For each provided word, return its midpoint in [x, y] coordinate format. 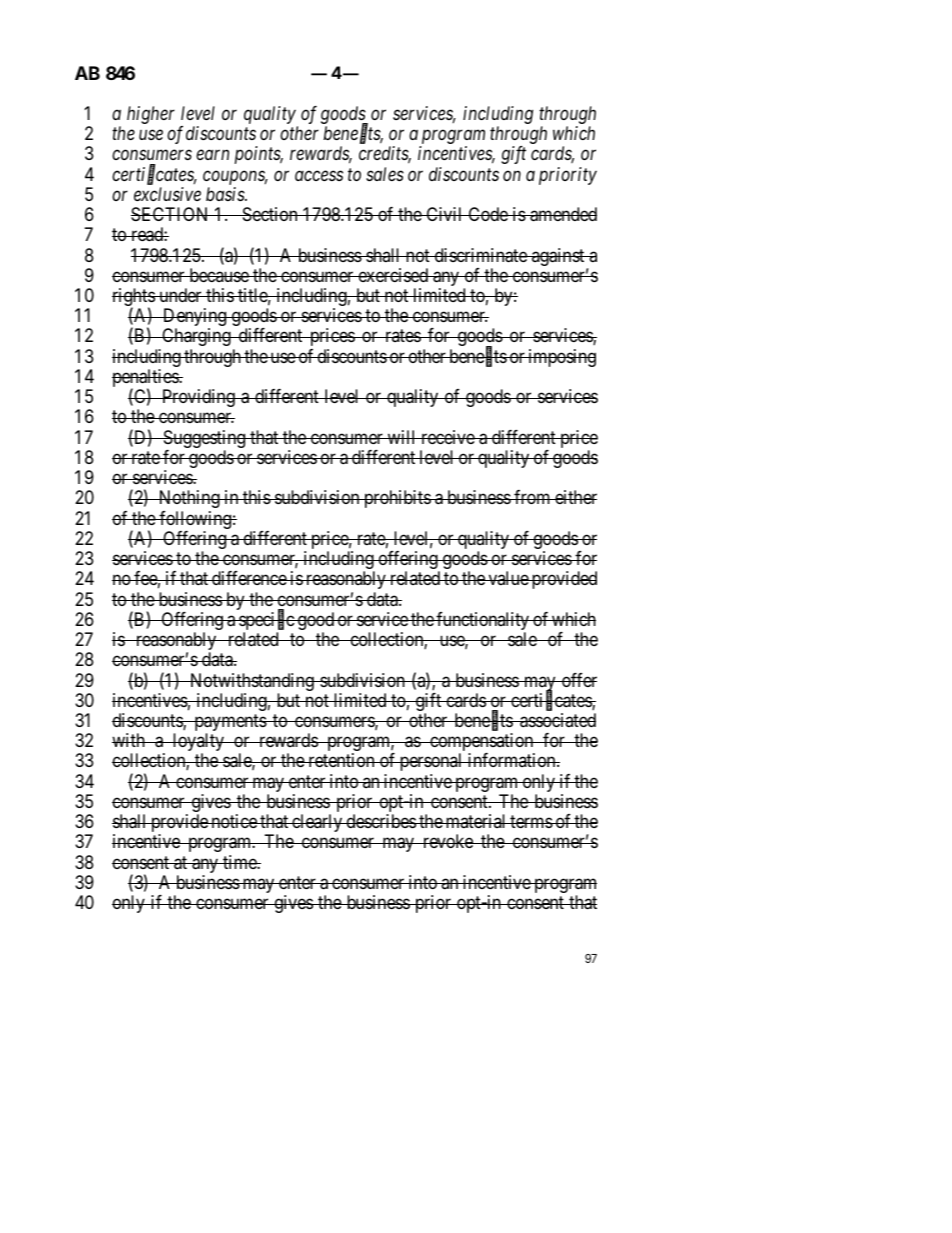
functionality [483, 622]
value [508, 578]
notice [234, 821]
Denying [195, 318]
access [319, 175]
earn [212, 155]
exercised [393, 275]
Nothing [189, 499]
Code [488, 214]
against [558, 257]
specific [266, 622]
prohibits [397, 499]
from [532, 497]
